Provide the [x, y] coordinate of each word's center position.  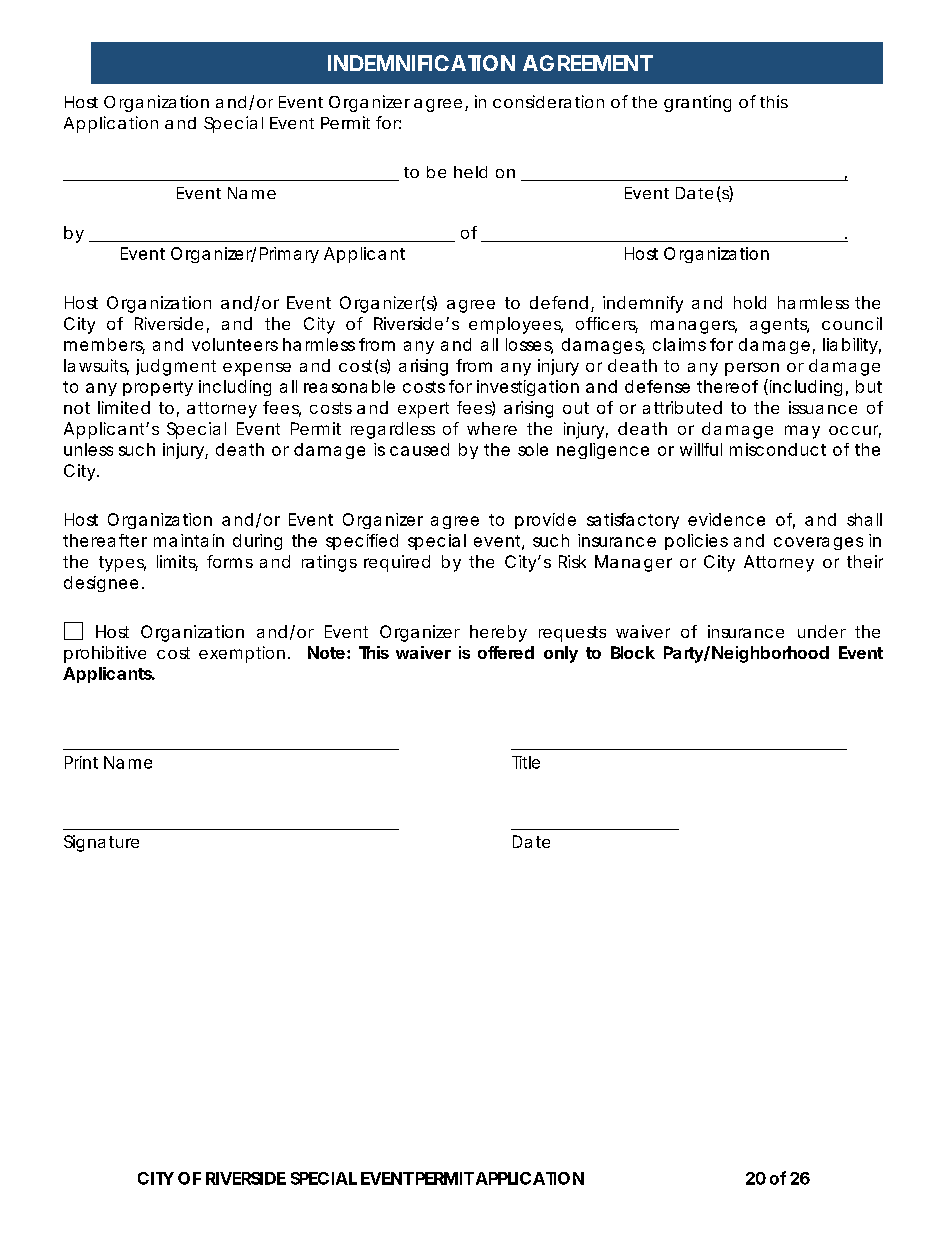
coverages [818, 543]
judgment [176, 367]
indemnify [643, 304]
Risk [572, 561]
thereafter [105, 540]
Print [81, 762]
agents [779, 326]
